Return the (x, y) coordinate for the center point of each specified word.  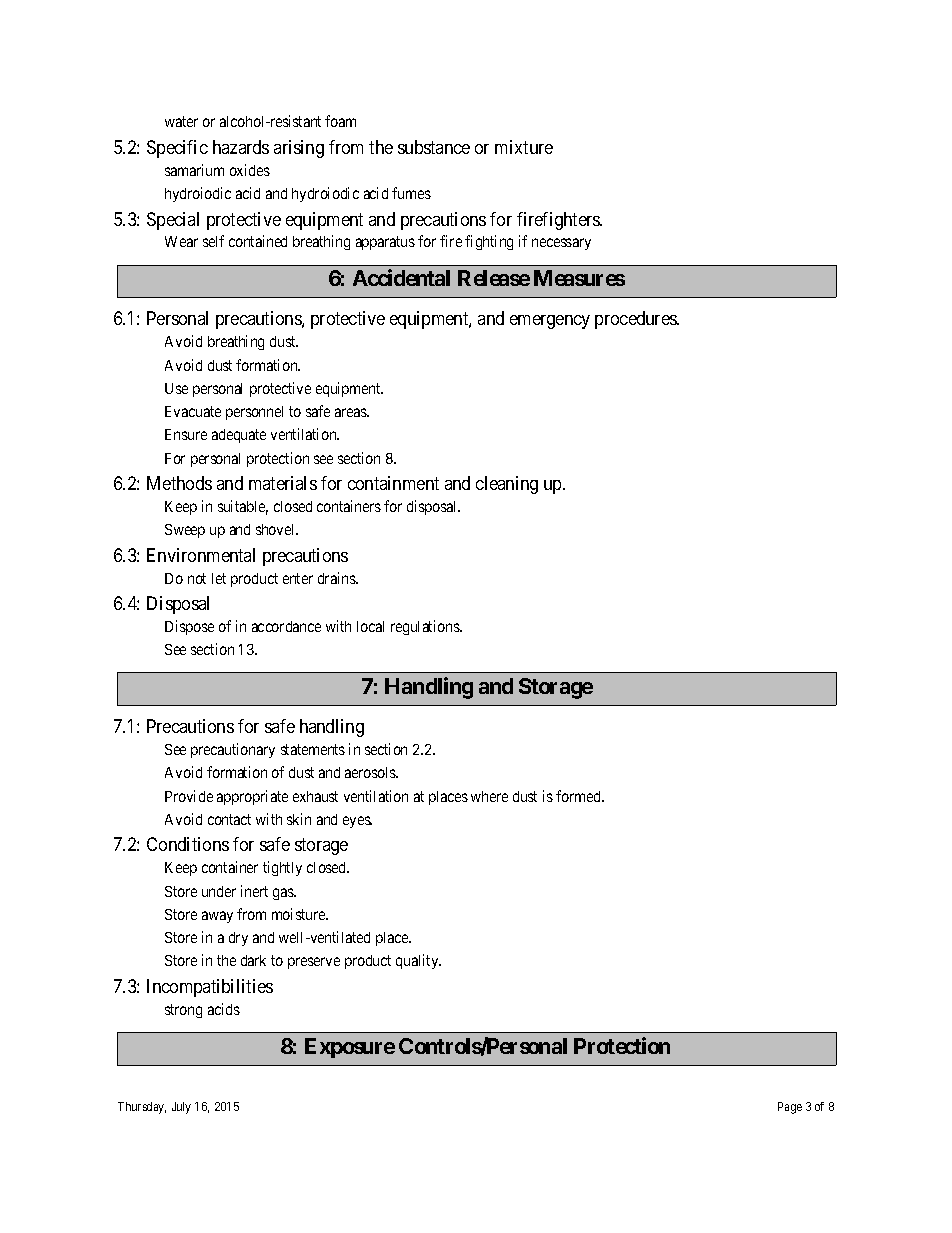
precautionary (233, 750)
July (181, 1108)
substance (434, 147)
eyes (357, 822)
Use (176, 388)
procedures (636, 320)
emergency (550, 322)
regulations (426, 627)
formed (579, 796)
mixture (524, 147)
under (219, 891)
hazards (241, 147)
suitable (243, 507)
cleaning (507, 485)
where (489, 796)
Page (790, 1108)
